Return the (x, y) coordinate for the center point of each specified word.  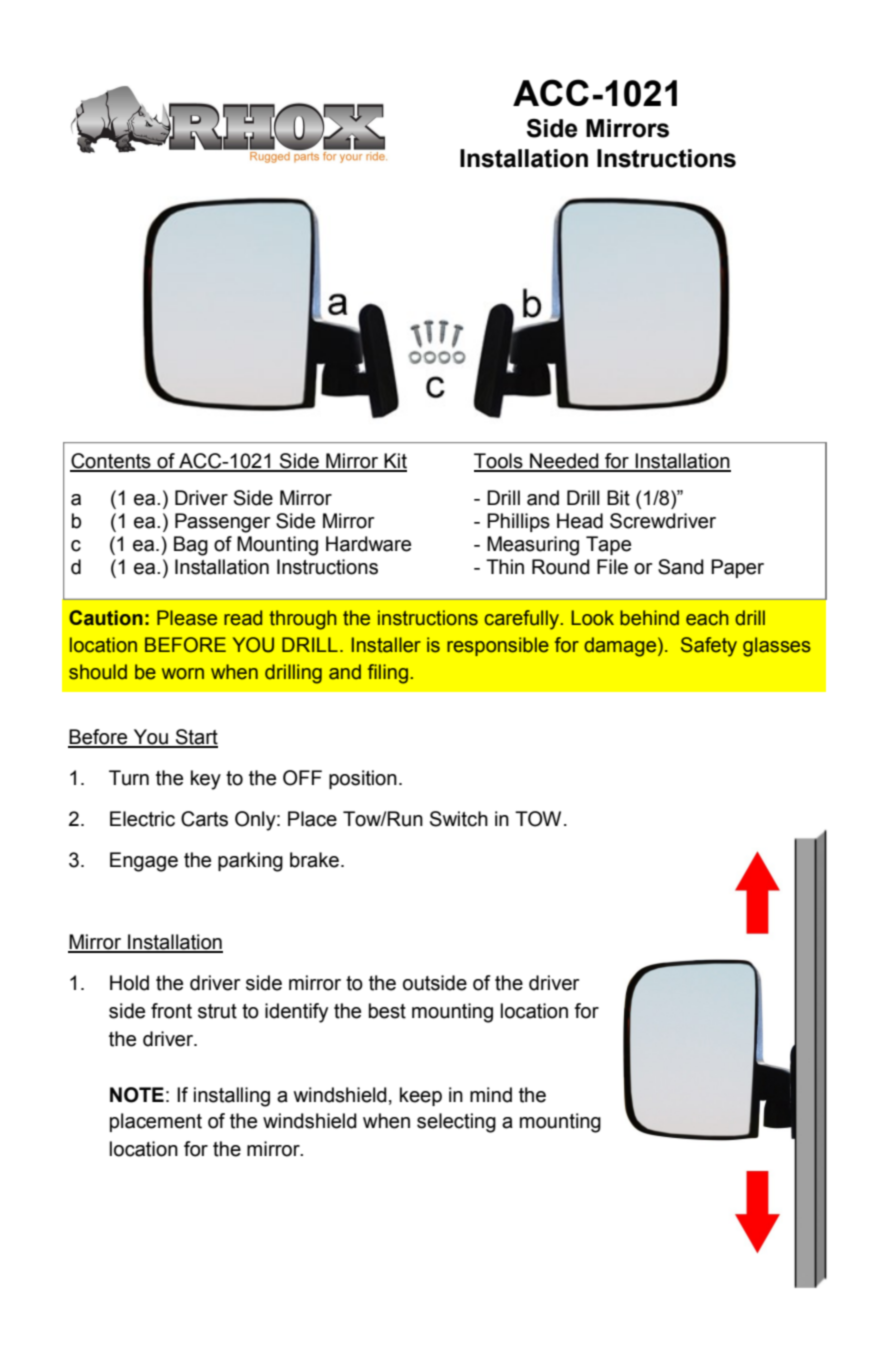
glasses (777, 647)
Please (187, 618)
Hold (129, 983)
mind (491, 1095)
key (206, 780)
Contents (111, 462)
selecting (456, 1123)
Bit (618, 498)
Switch (459, 819)
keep (421, 1096)
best (387, 1011)
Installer (386, 645)
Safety (709, 647)
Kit (394, 462)
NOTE (137, 1095)
